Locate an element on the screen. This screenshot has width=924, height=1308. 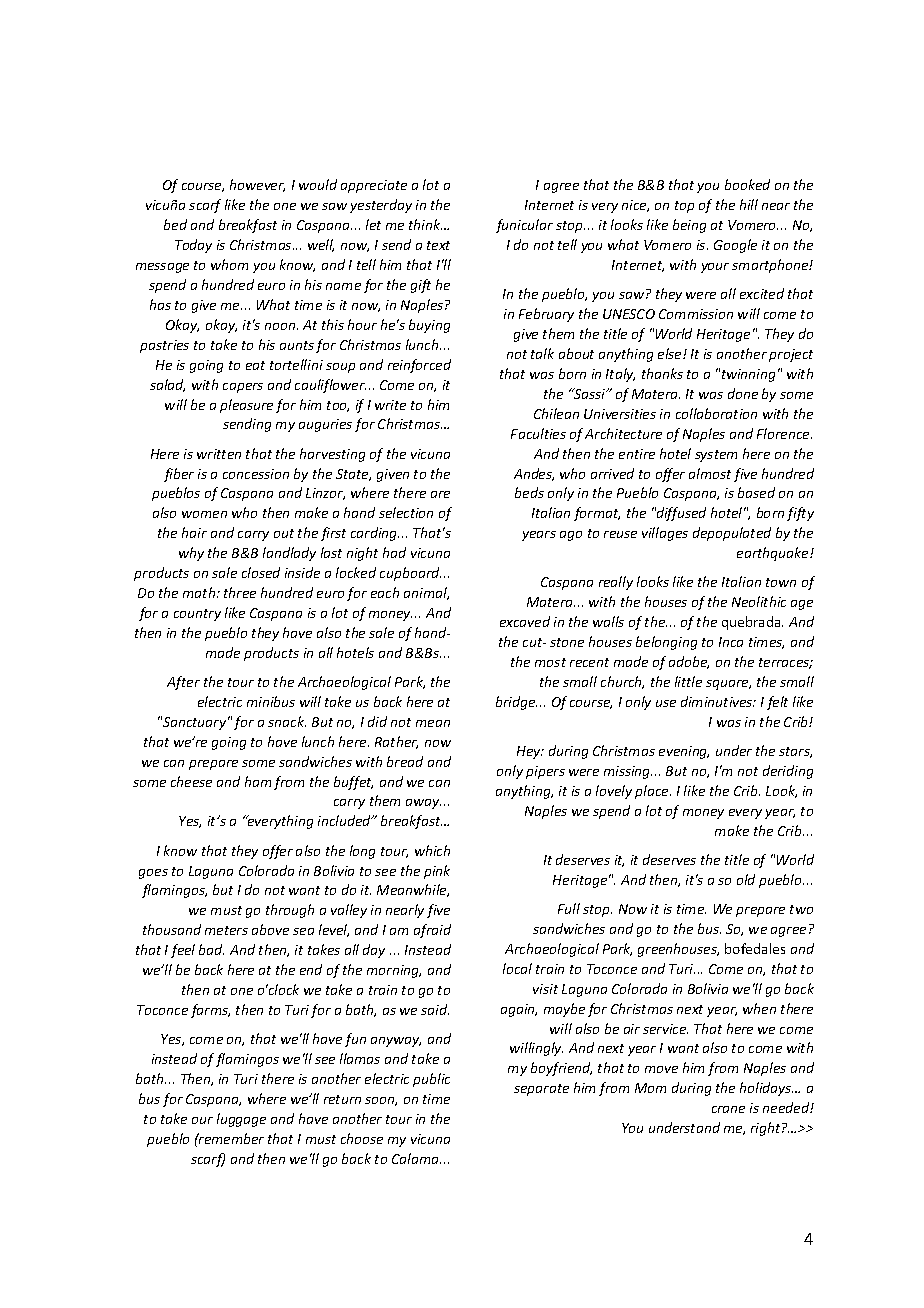
women is located at coordinates (204, 514).
